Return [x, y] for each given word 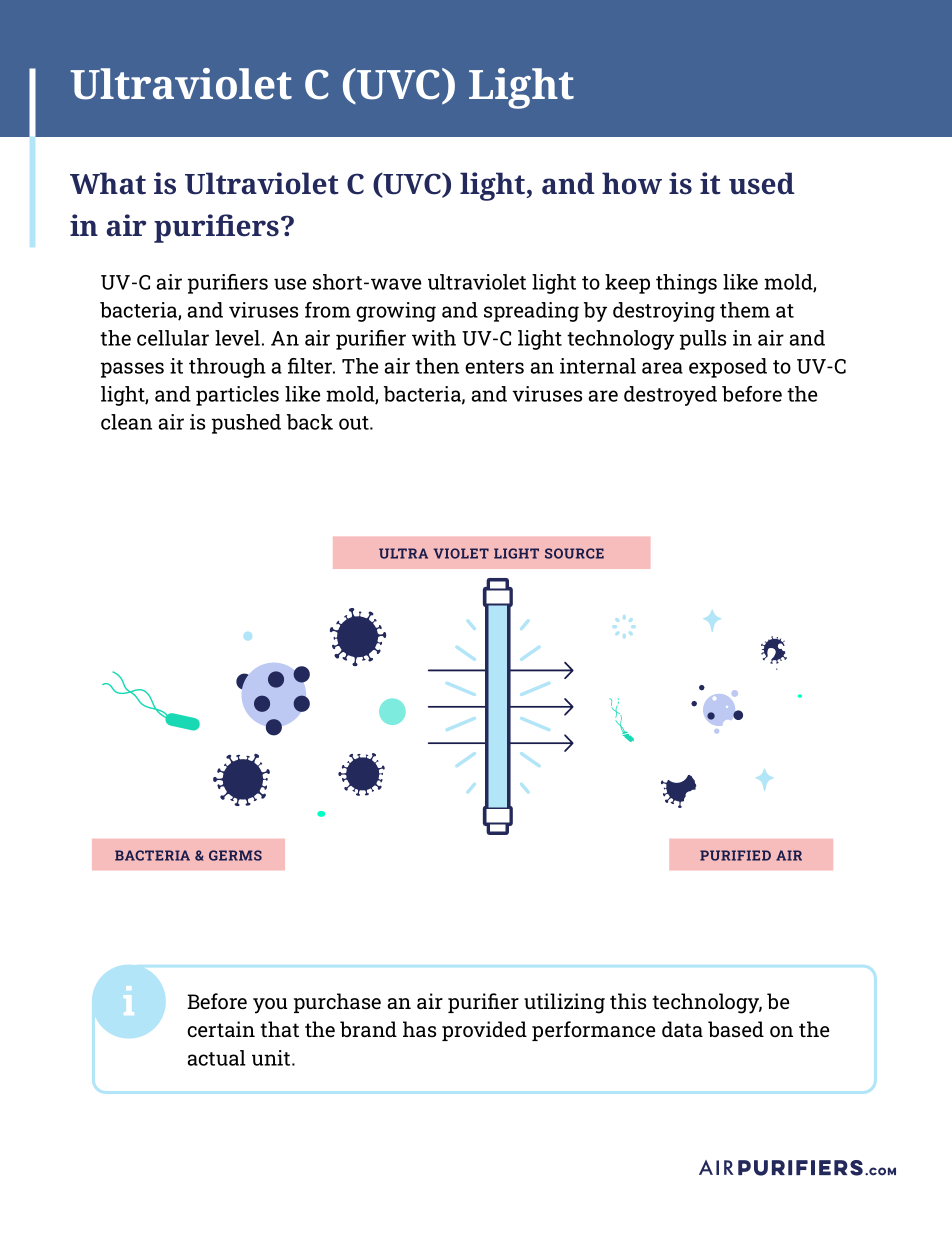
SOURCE [574, 553]
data [682, 1029]
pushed [246, 424]
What [108, 183]
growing [396, 312]
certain [221, 1029]
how [632, 183]
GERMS [235, 855]
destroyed [670, 396]
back [310, 422]
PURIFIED [735, 855]
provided [484, 1031]
